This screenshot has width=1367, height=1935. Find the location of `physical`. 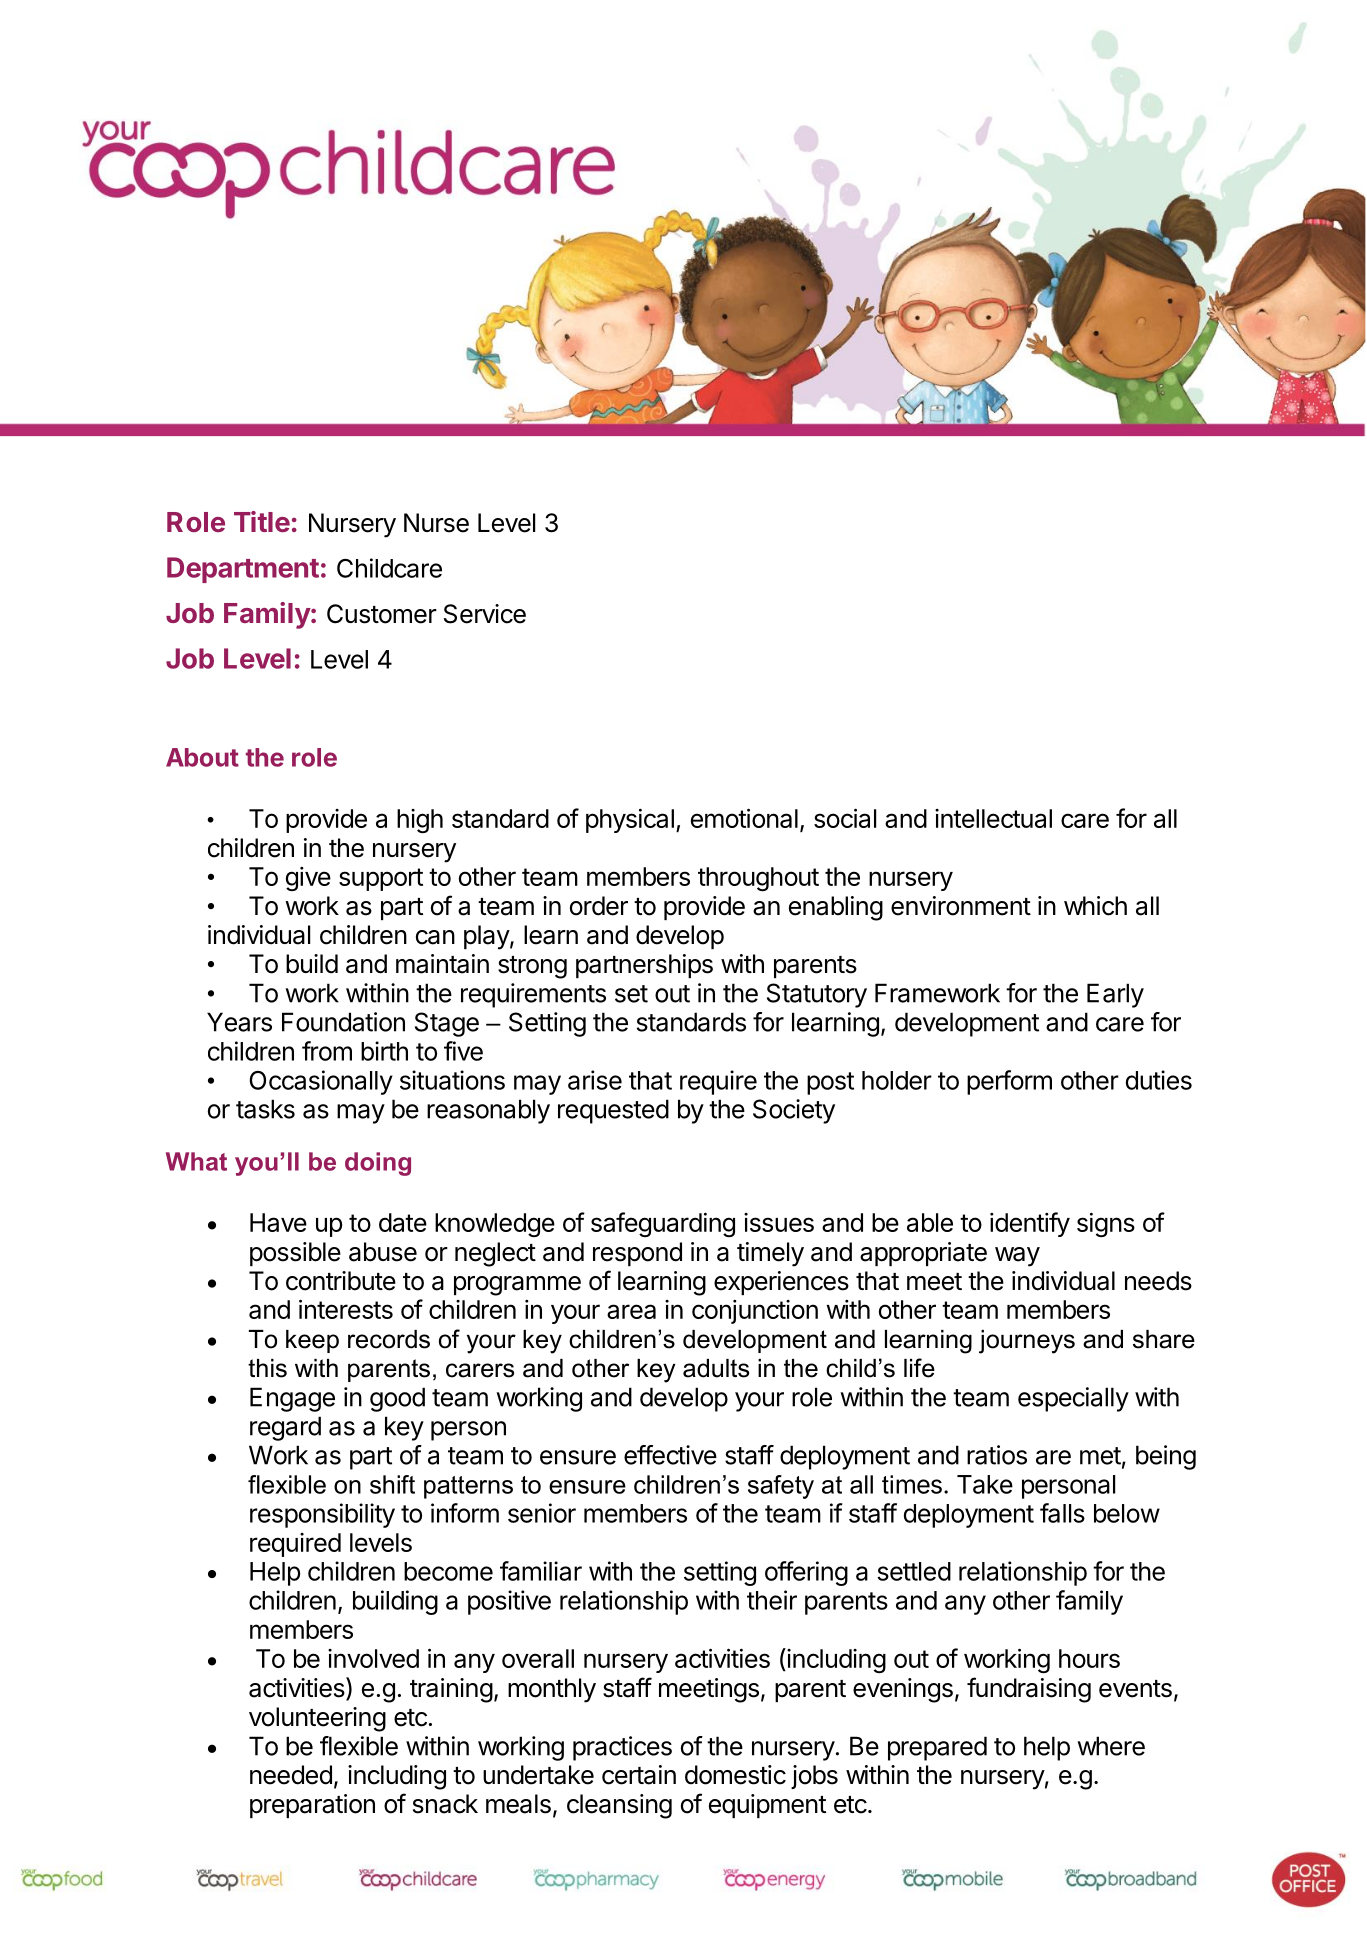

physical is located at coordinates (630, 820).
